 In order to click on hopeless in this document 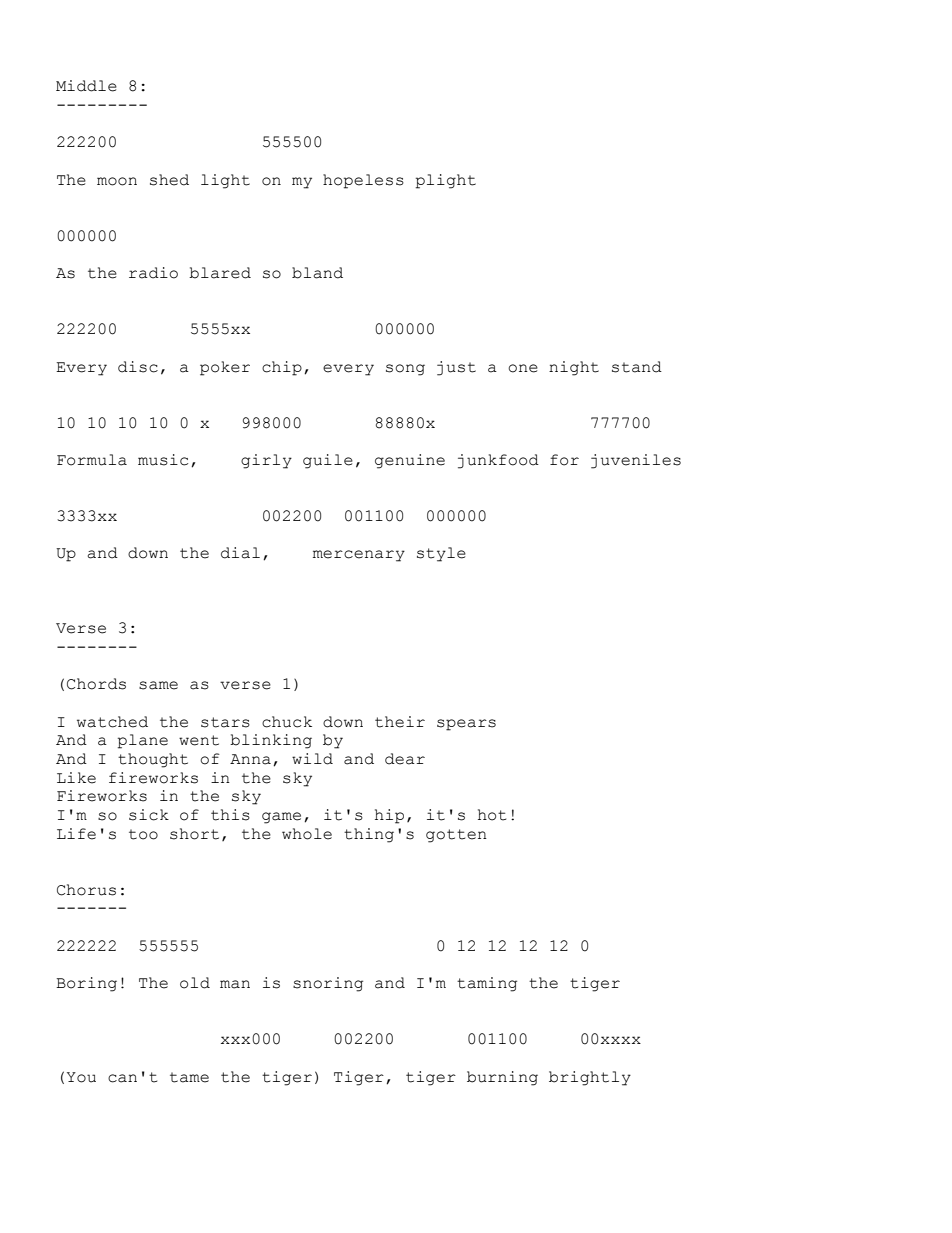, I will do `click(363, 181)`.
